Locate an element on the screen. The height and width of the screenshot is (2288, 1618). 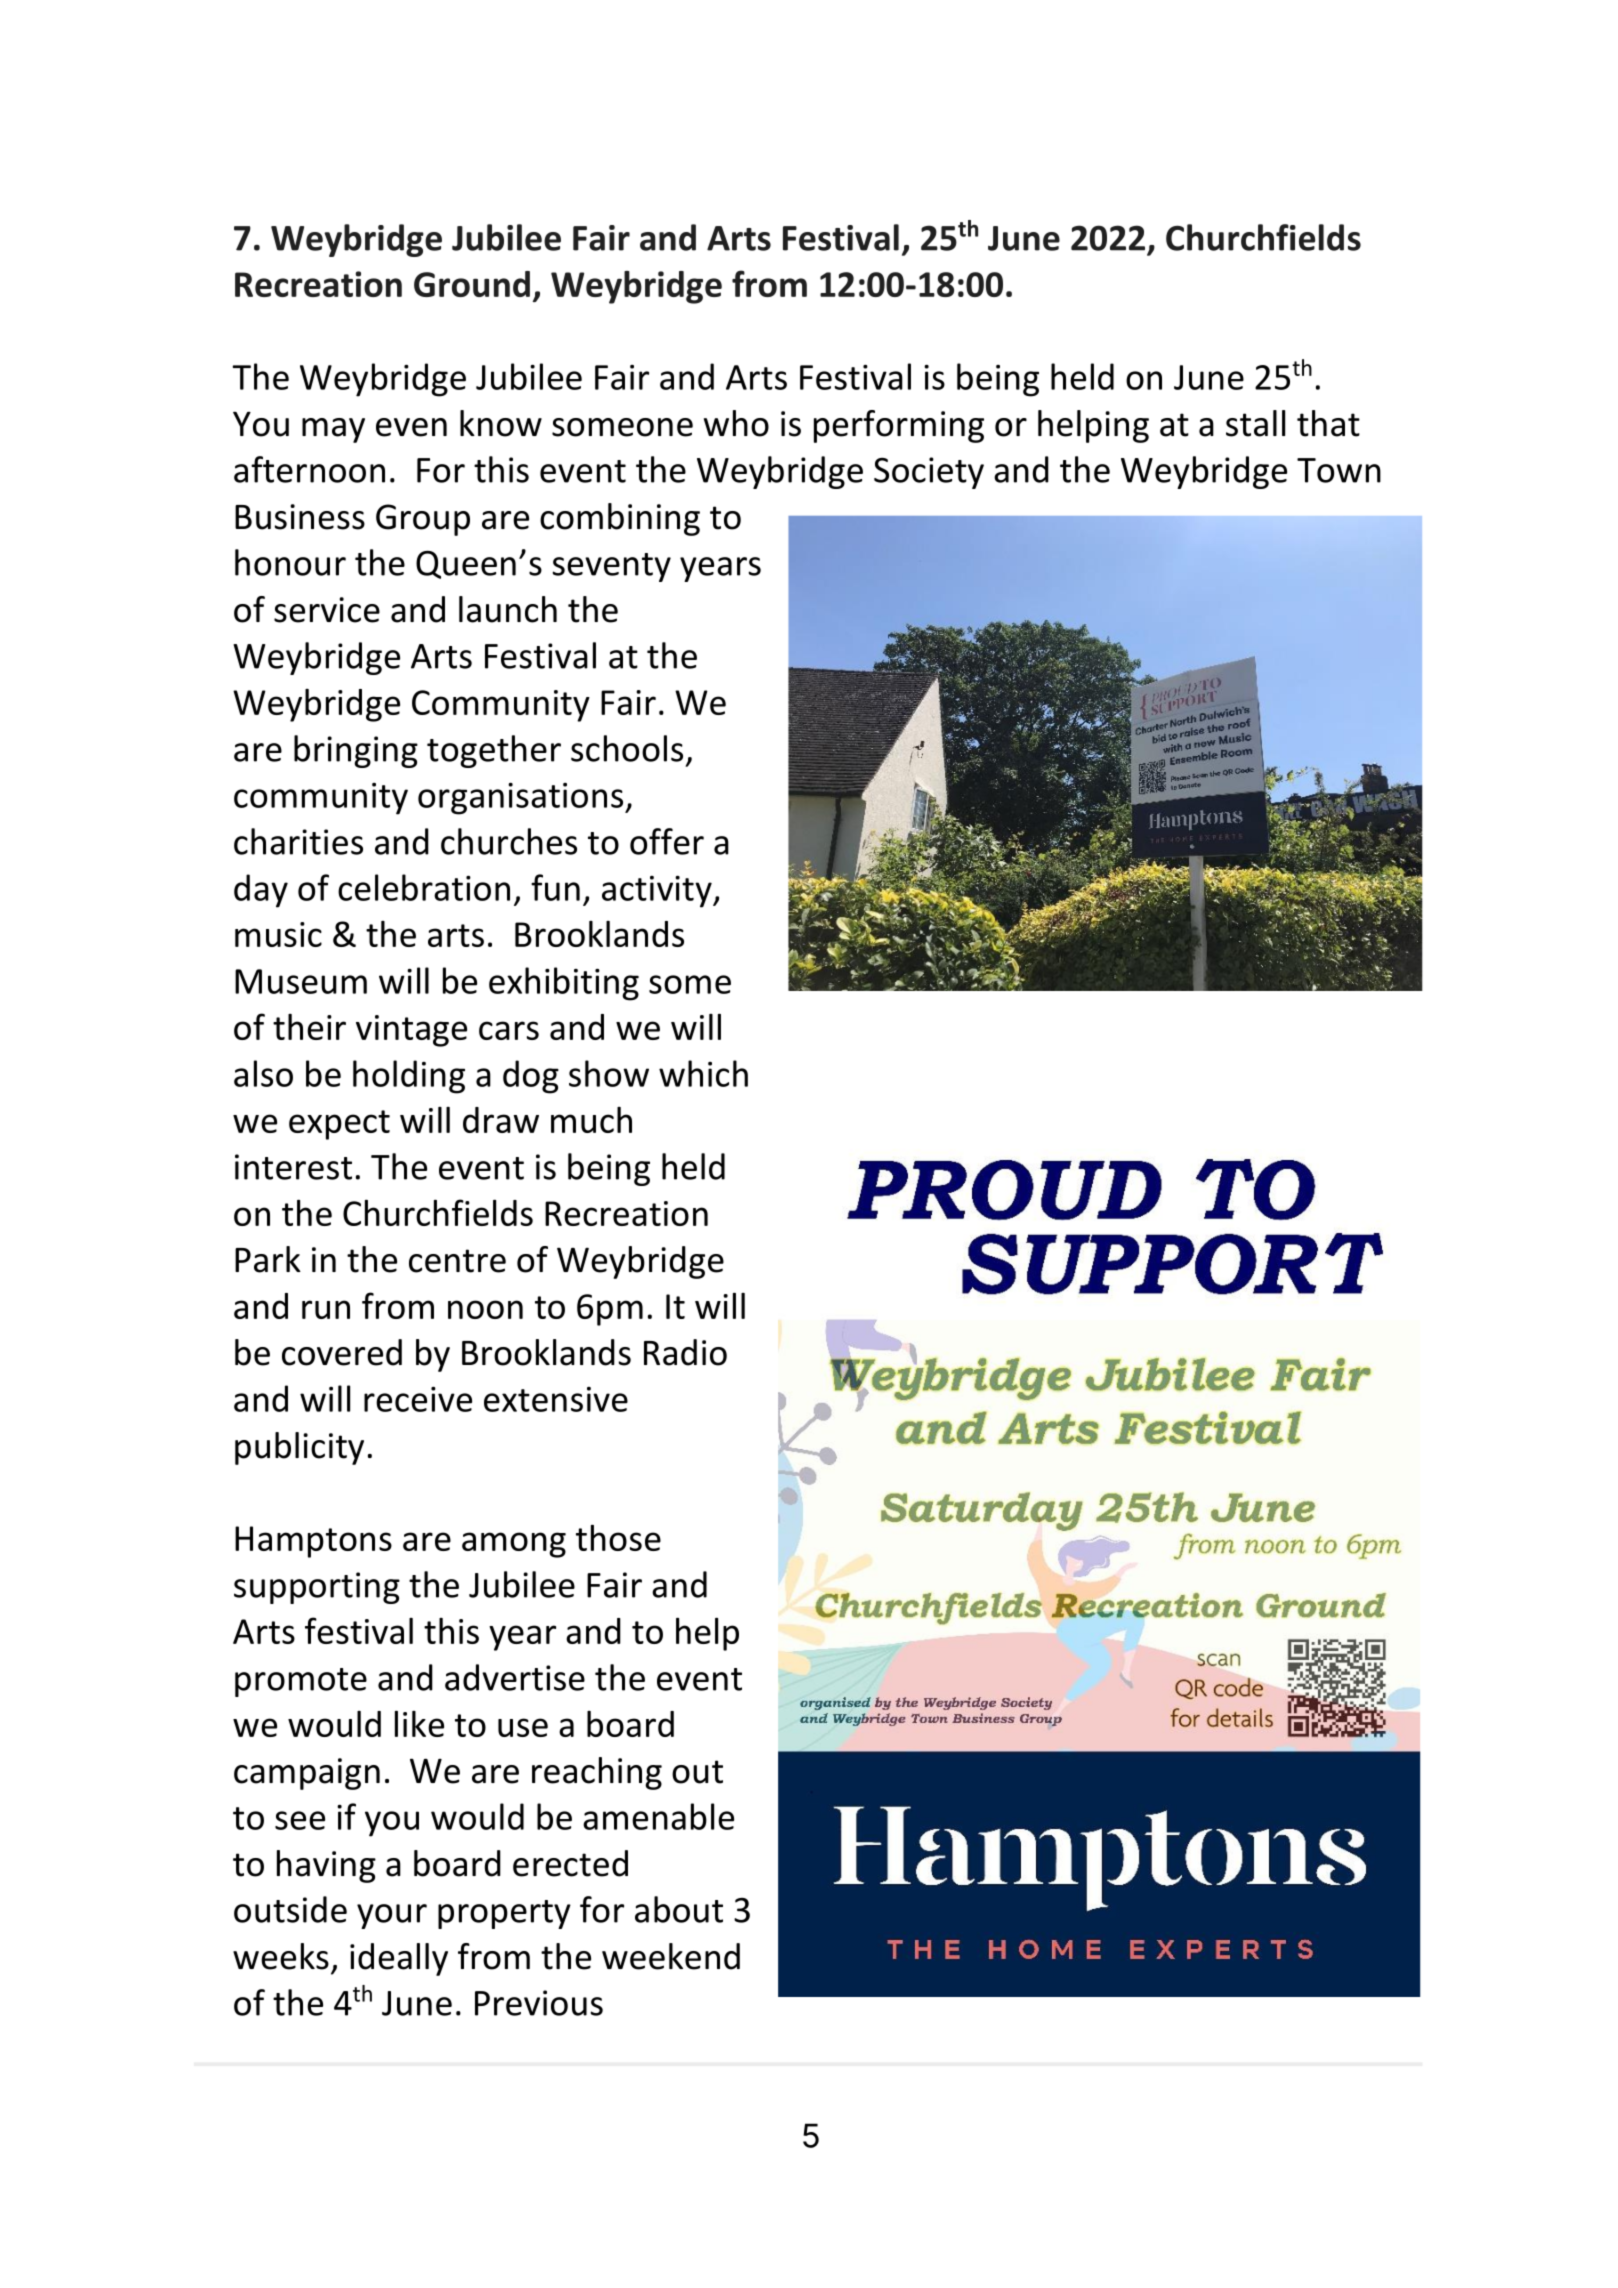
stall is located at coordinates (1255, 423).
